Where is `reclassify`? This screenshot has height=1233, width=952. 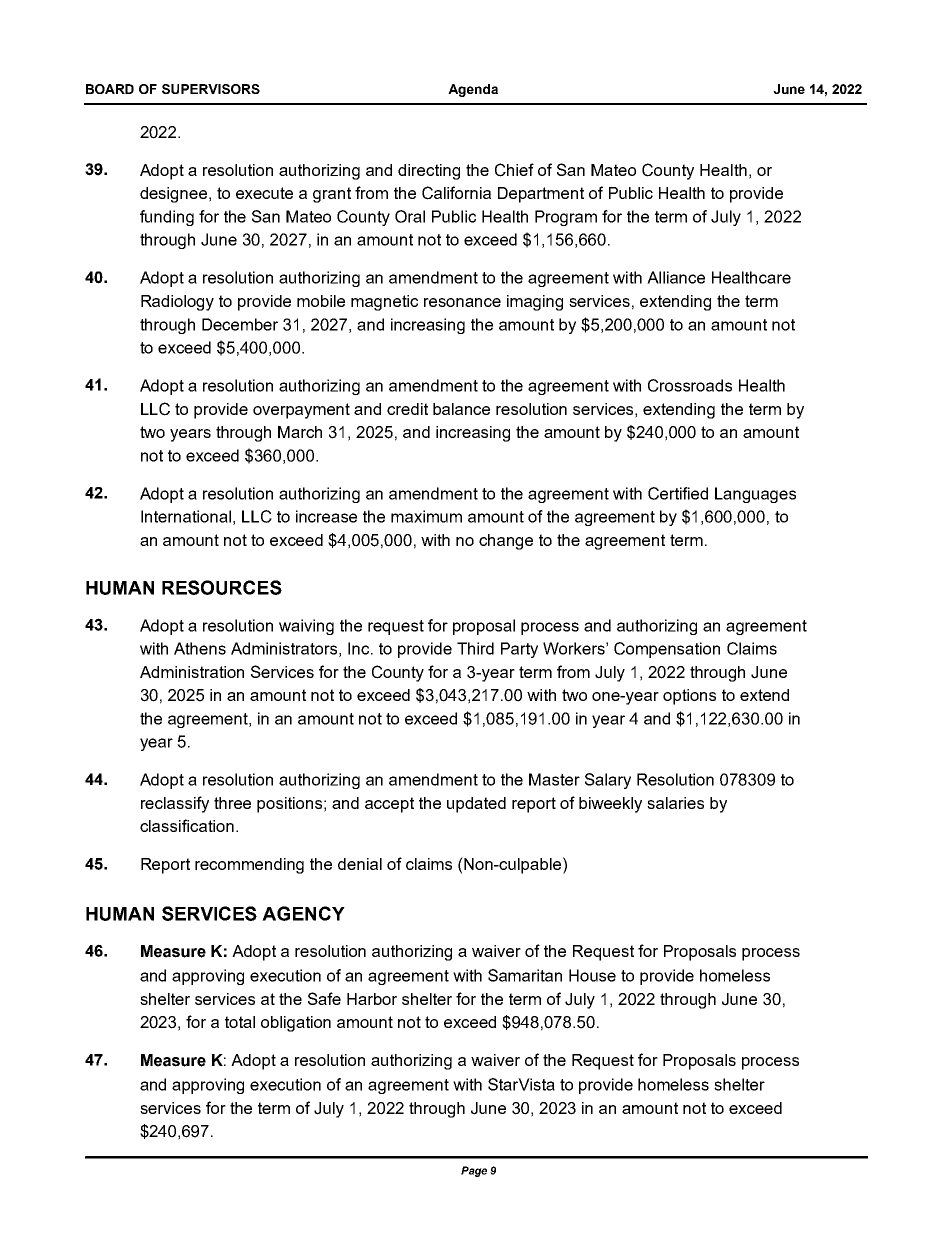
reclassify is located at coordinates (175, 804).
